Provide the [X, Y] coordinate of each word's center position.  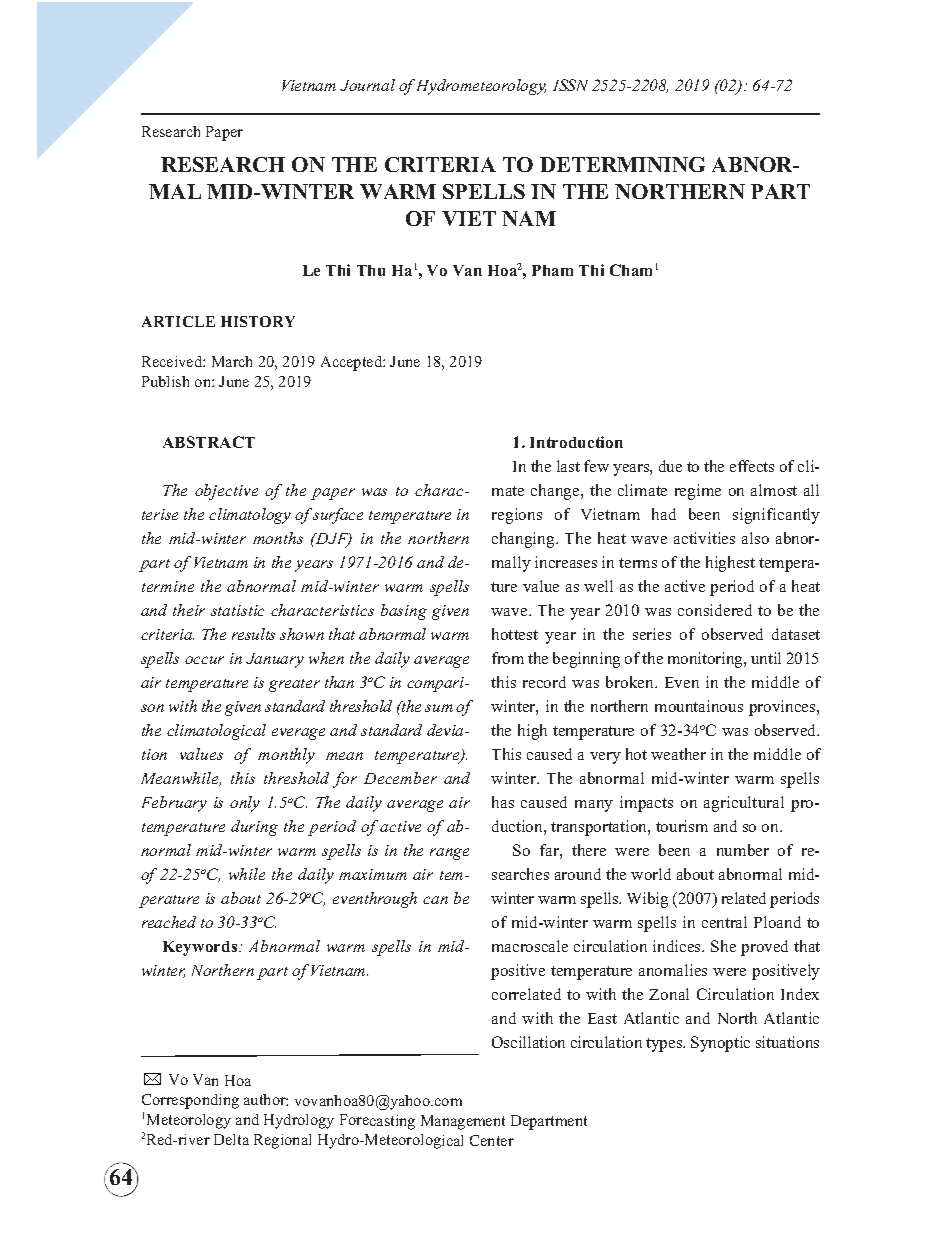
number [743, 850]
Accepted [352, 363]
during [254, 828]
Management [463, 1122]
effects [752, 466]
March [232, 361]
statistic [237, 610]
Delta [231, 1139]
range [449, 854]
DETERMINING [622, 164]
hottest [515, 634]
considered [715, 610]
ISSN [570, 85]
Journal [367, 85]
